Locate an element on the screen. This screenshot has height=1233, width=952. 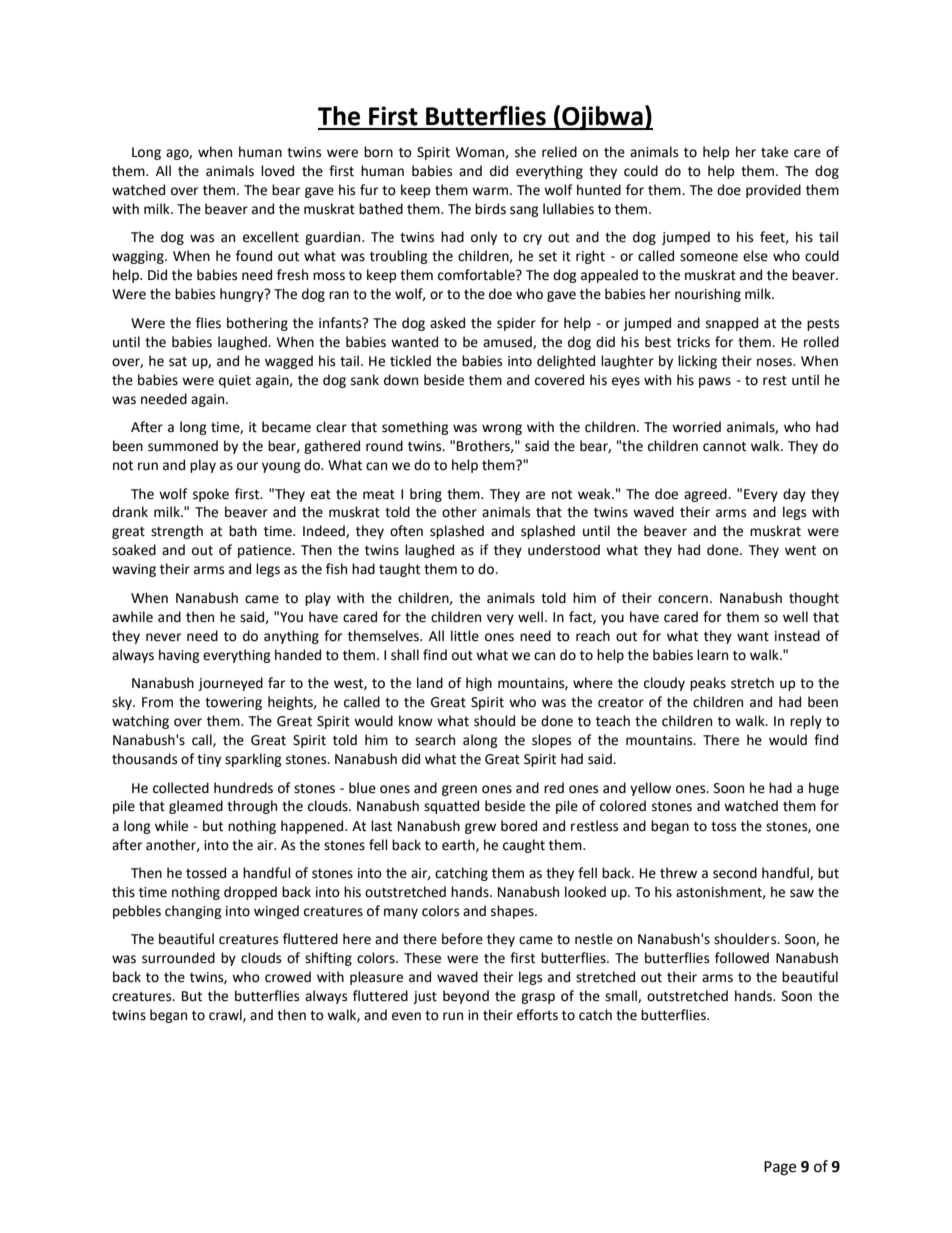
cannot is located at coordinates (724, 447).
